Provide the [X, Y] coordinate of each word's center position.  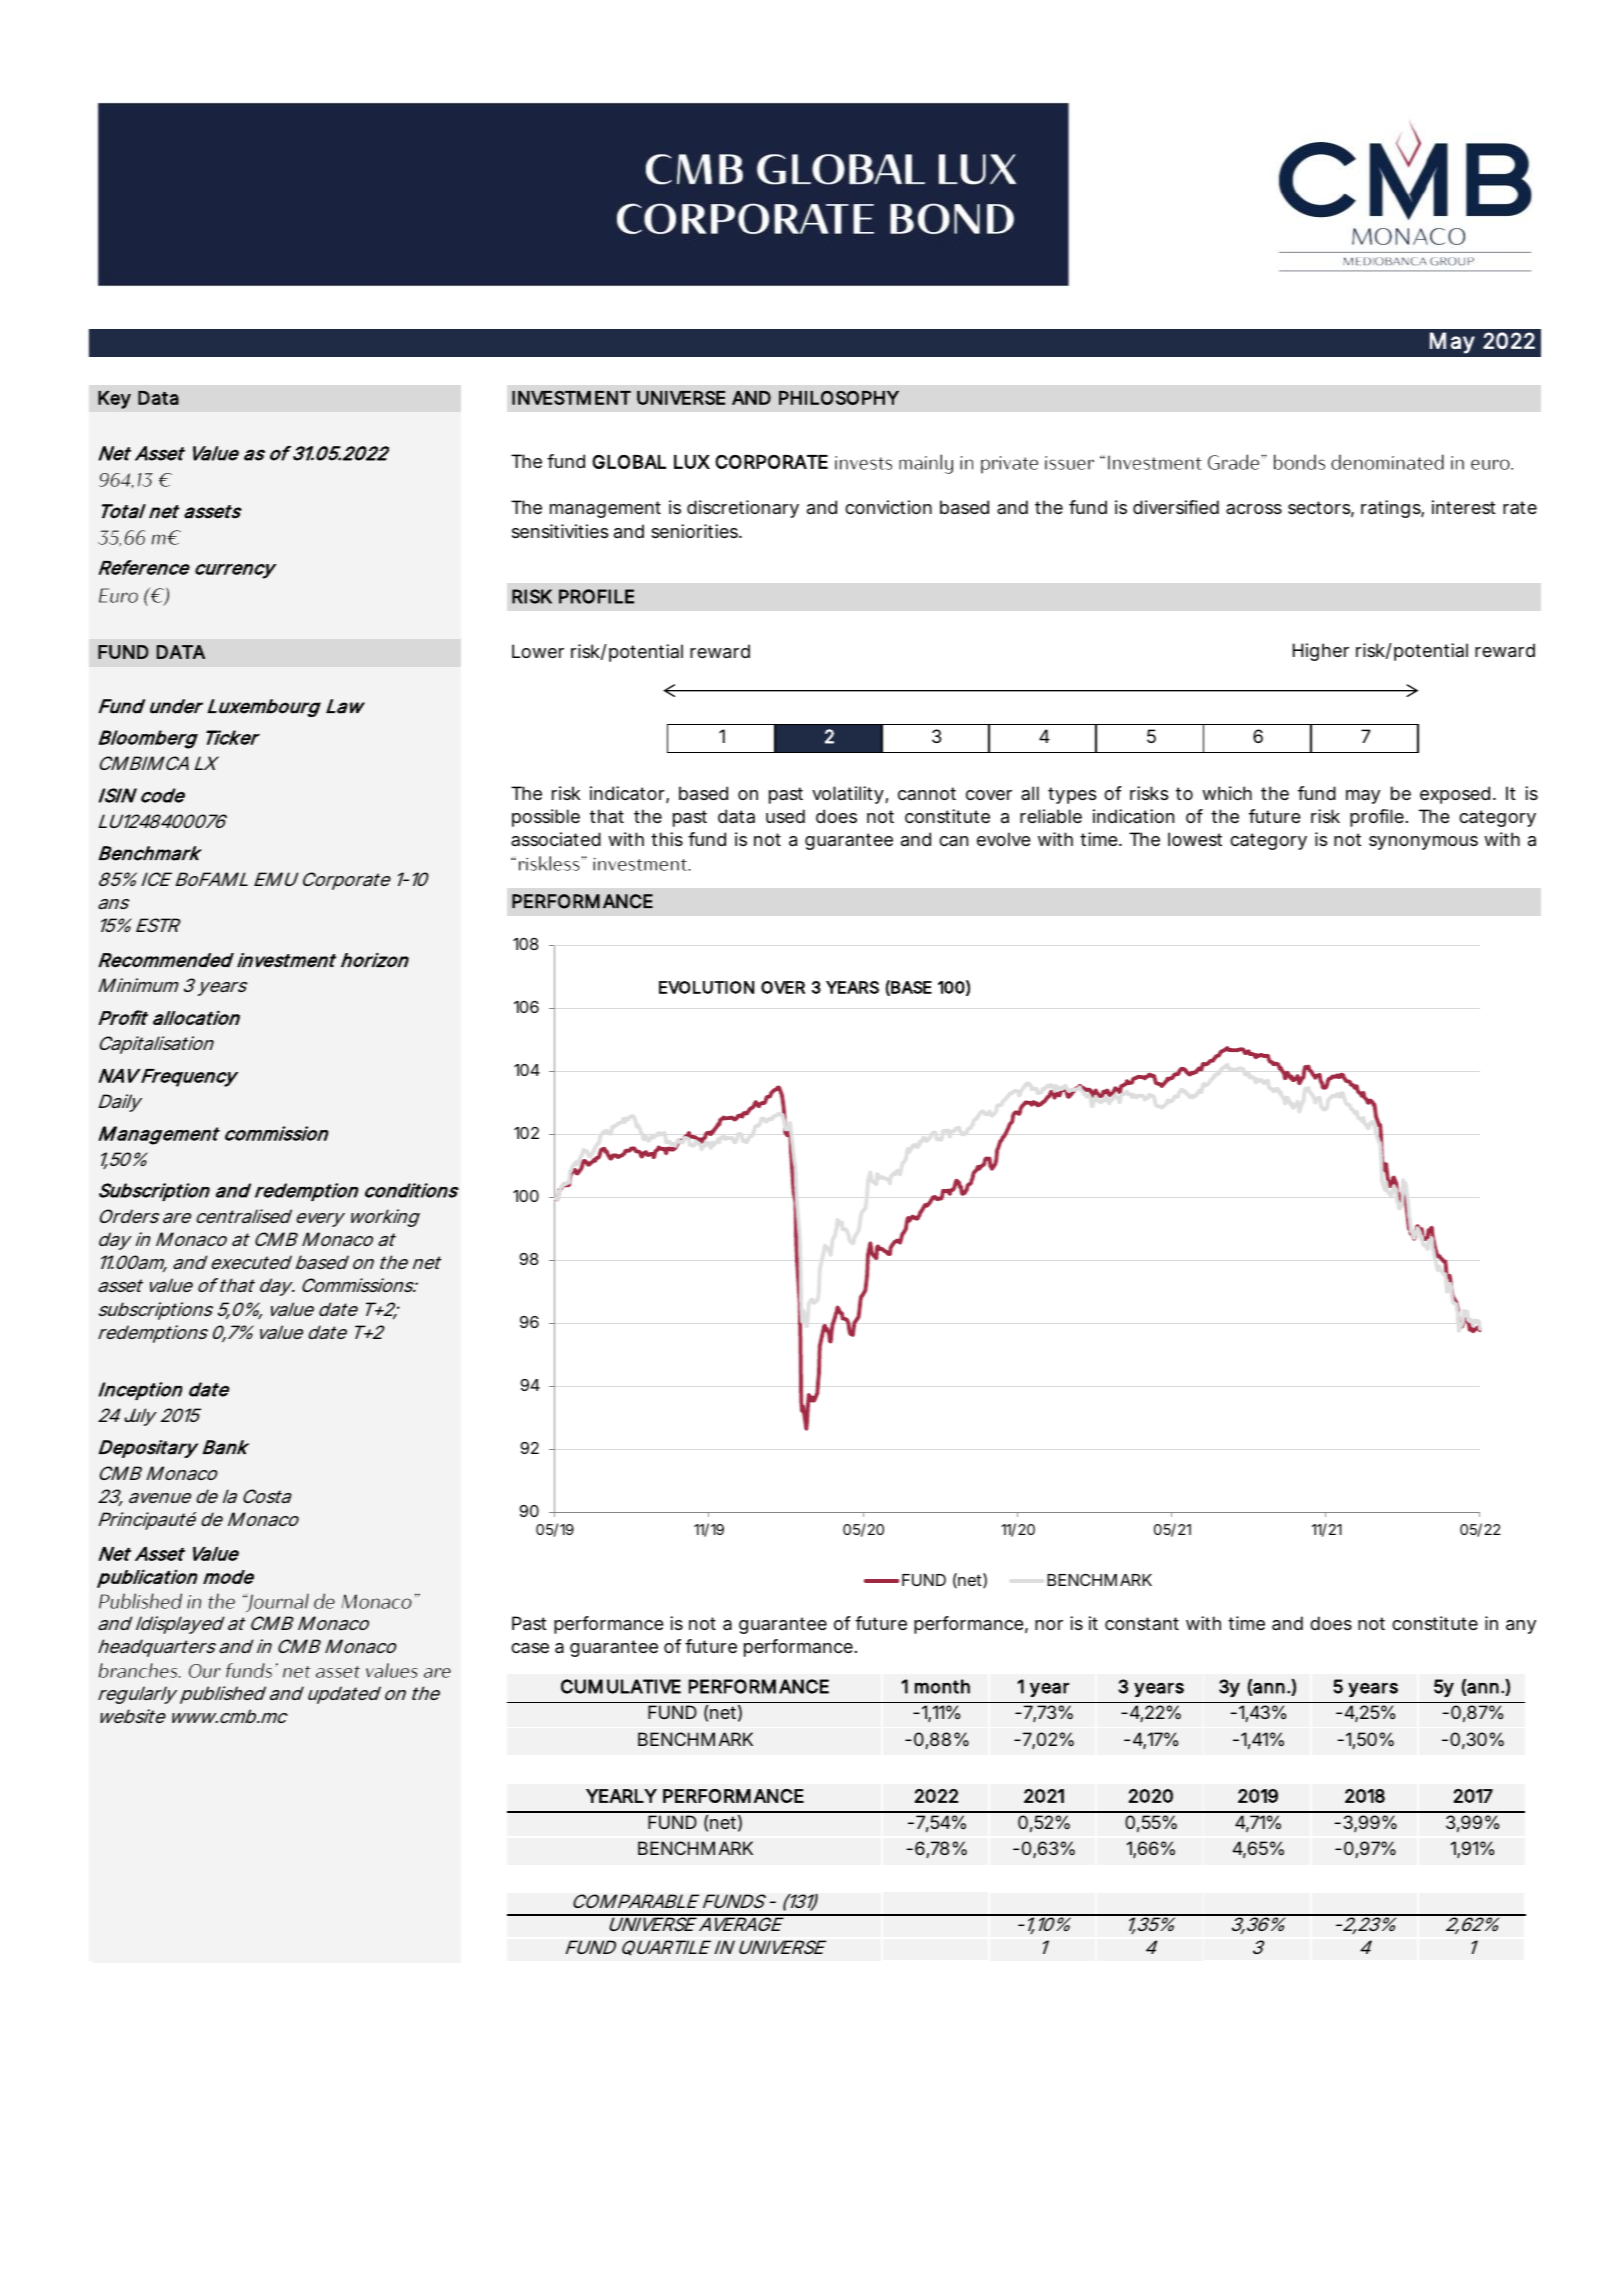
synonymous [1423, 843]
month [942, 1686]
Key [114, 400]
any [1521, 1627]
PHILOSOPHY [839, 398]
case [530, 1648]
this [667, 839]
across [1254, 509]
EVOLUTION [706, 987]
